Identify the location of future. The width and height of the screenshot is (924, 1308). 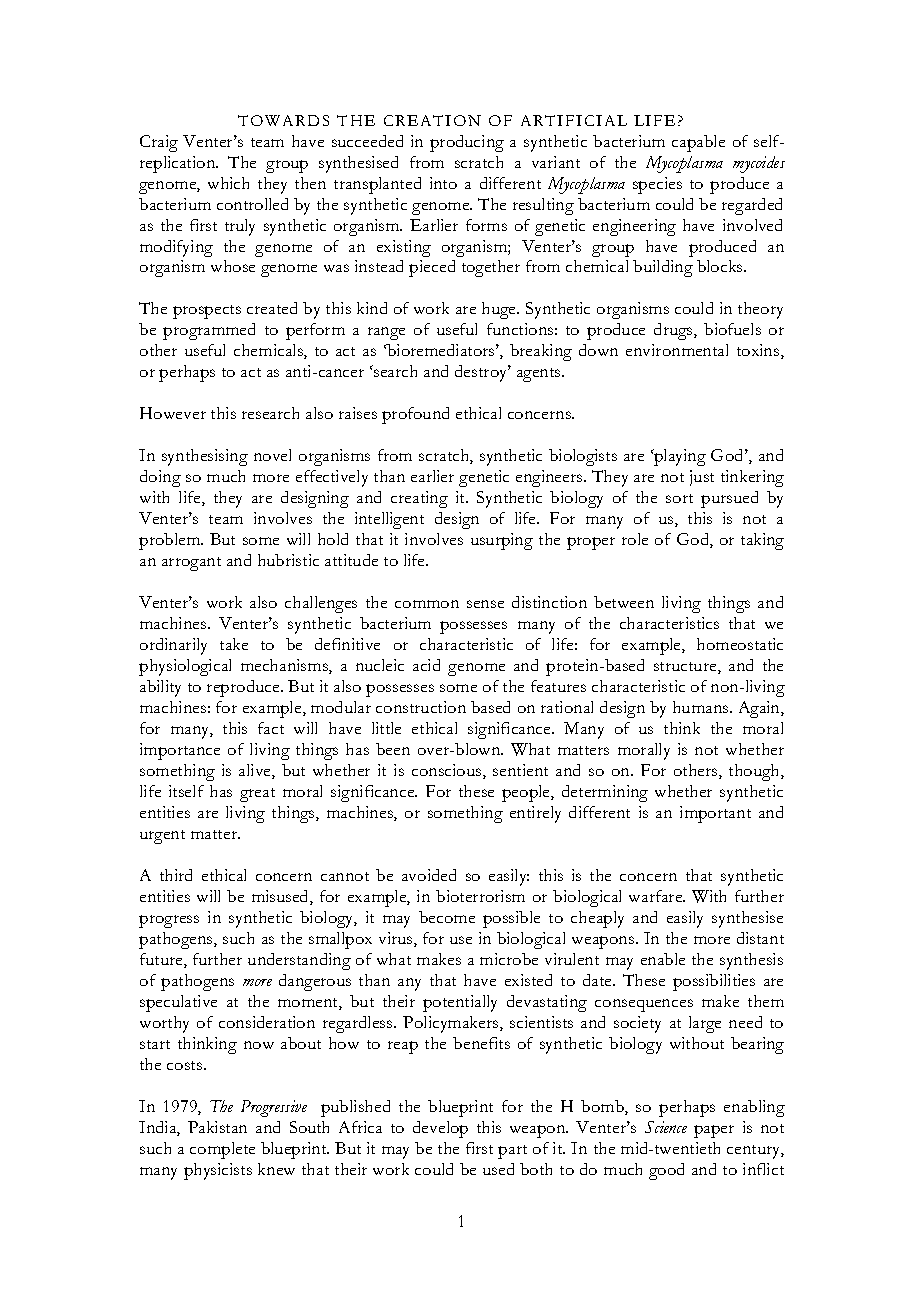
(162, 960).
